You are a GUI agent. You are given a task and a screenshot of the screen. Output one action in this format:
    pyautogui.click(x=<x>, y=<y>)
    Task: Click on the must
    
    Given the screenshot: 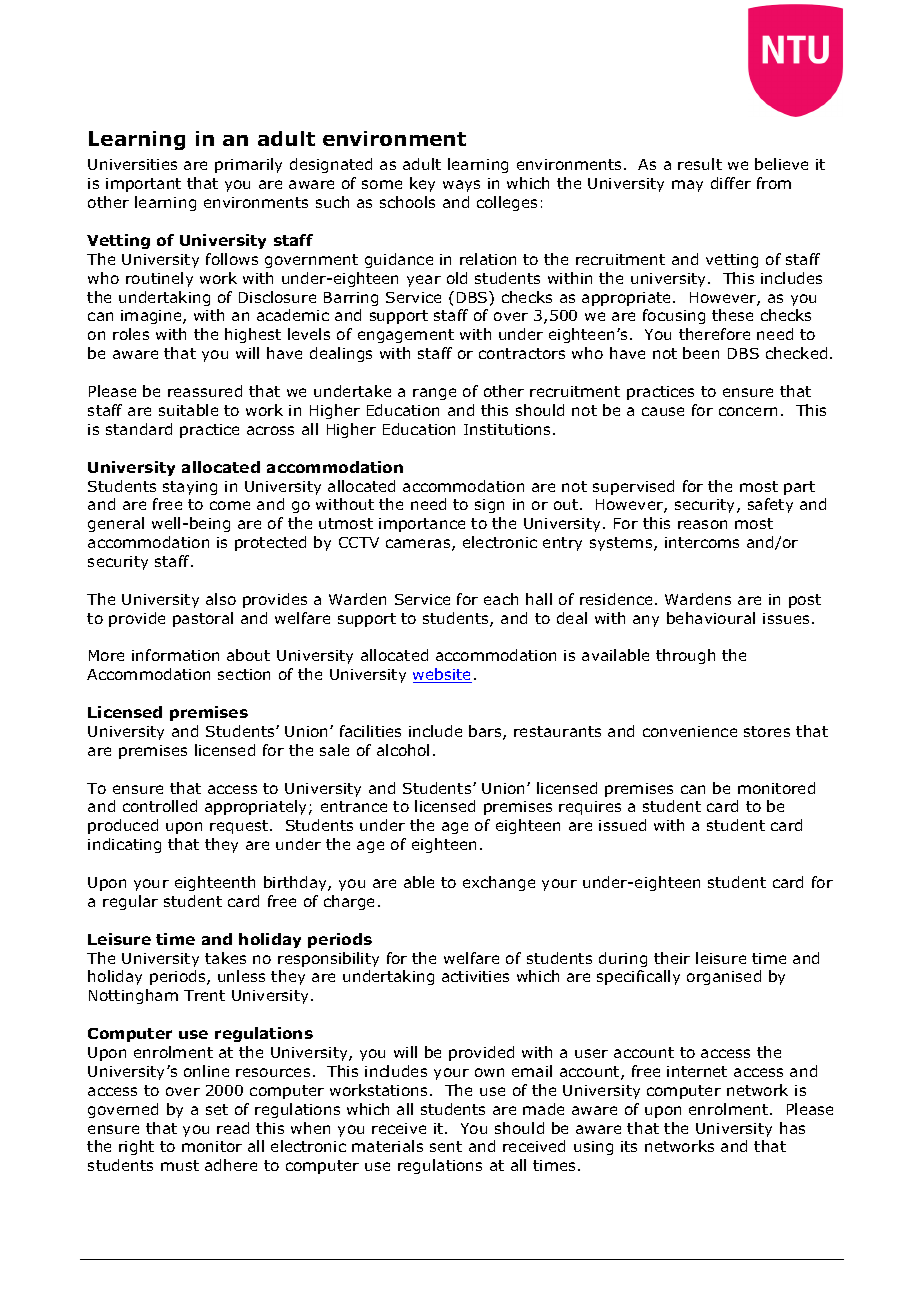 What is the action you would take?
    pyautogui.click(x=180, y=1165)
